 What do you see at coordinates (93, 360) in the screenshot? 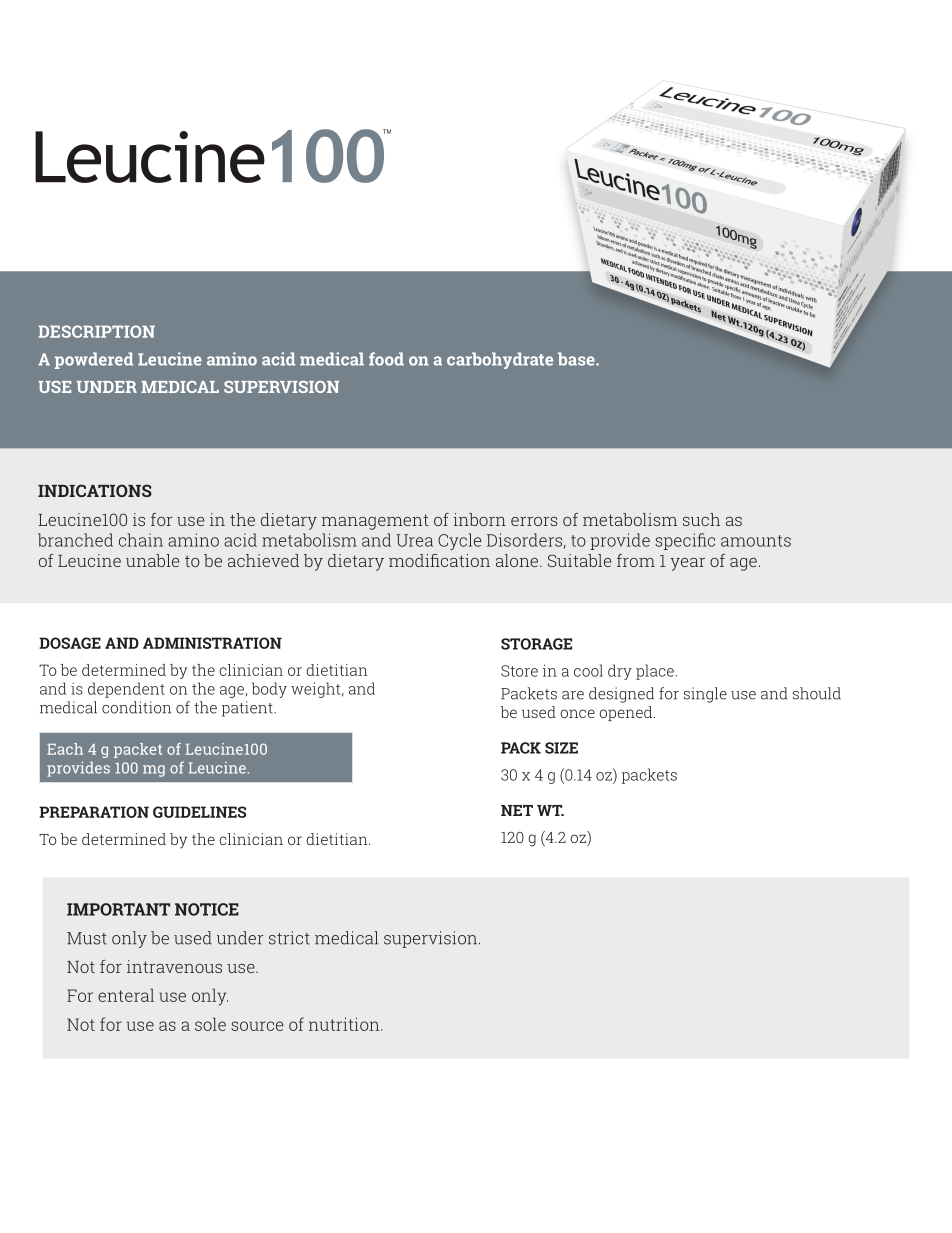
I see `powdered` at bounding box center [93, 360].
